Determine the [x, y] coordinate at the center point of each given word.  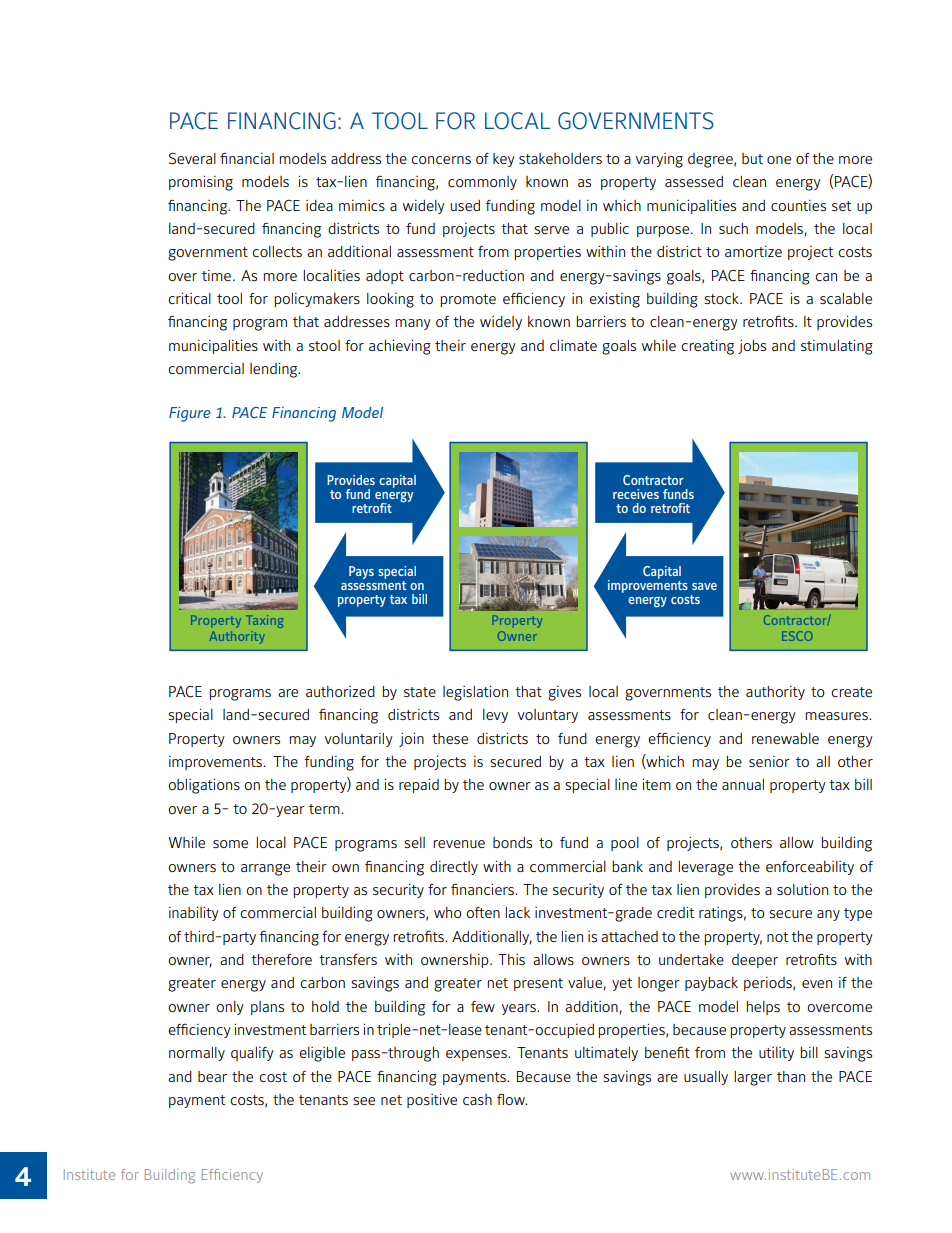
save [704, 586]
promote [468, 300]
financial [247, 158]
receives [636, 494]
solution [802, 889]
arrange [265, 870]
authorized [340, 691]
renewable [785, 738]
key [504, 160]
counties [798, 205]
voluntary [548, 716]
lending [275, 370]
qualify [252, 1054]
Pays [361, 572]
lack [517, 912]
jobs [752, 347]
